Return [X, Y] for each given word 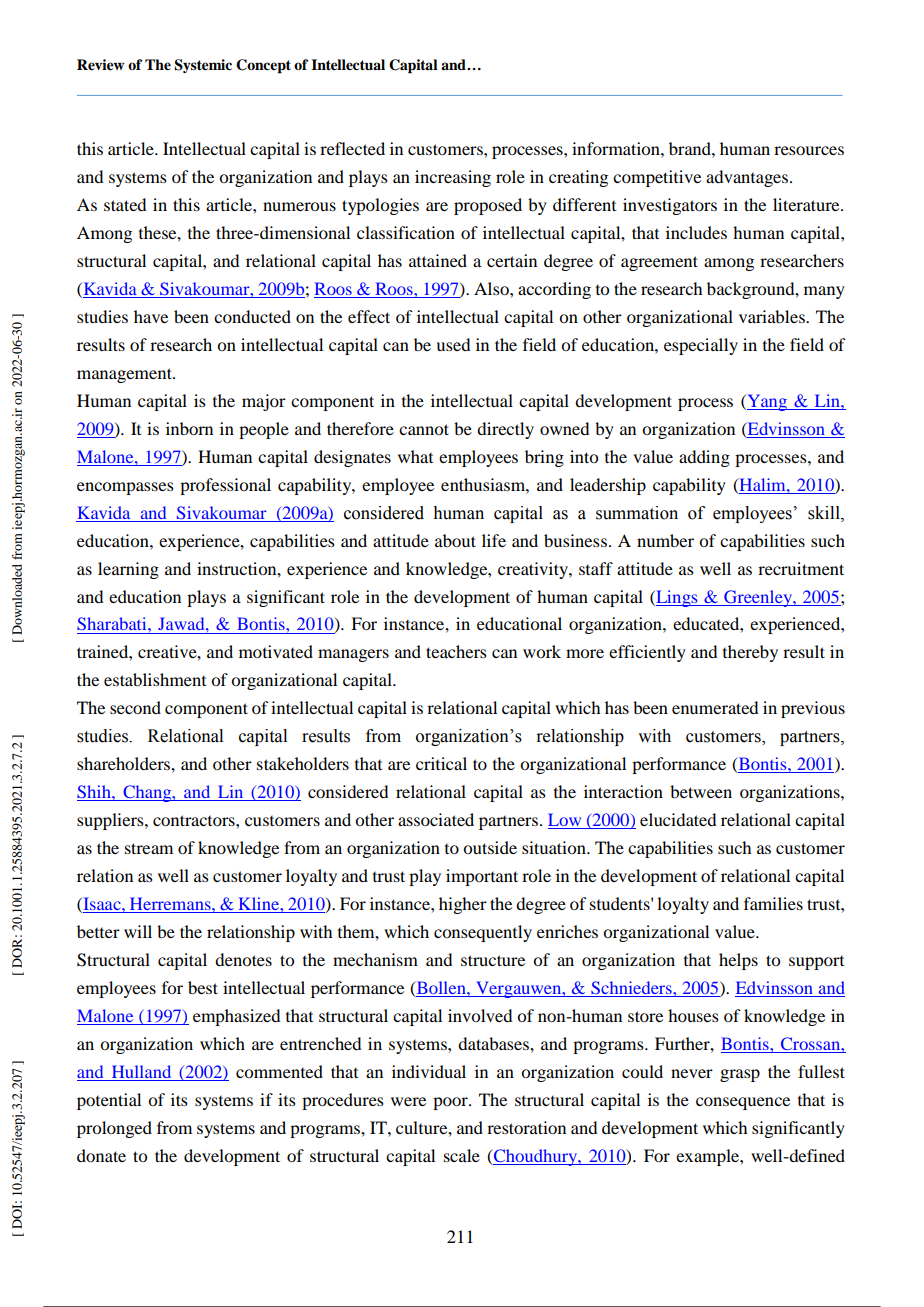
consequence [743, 1103]
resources [809, 150]
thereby [750, 653]
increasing [453, 178]
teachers [456, 651]
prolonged [114, 1129]
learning [128, 570]
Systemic [203, 66]
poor [451, 1103]
